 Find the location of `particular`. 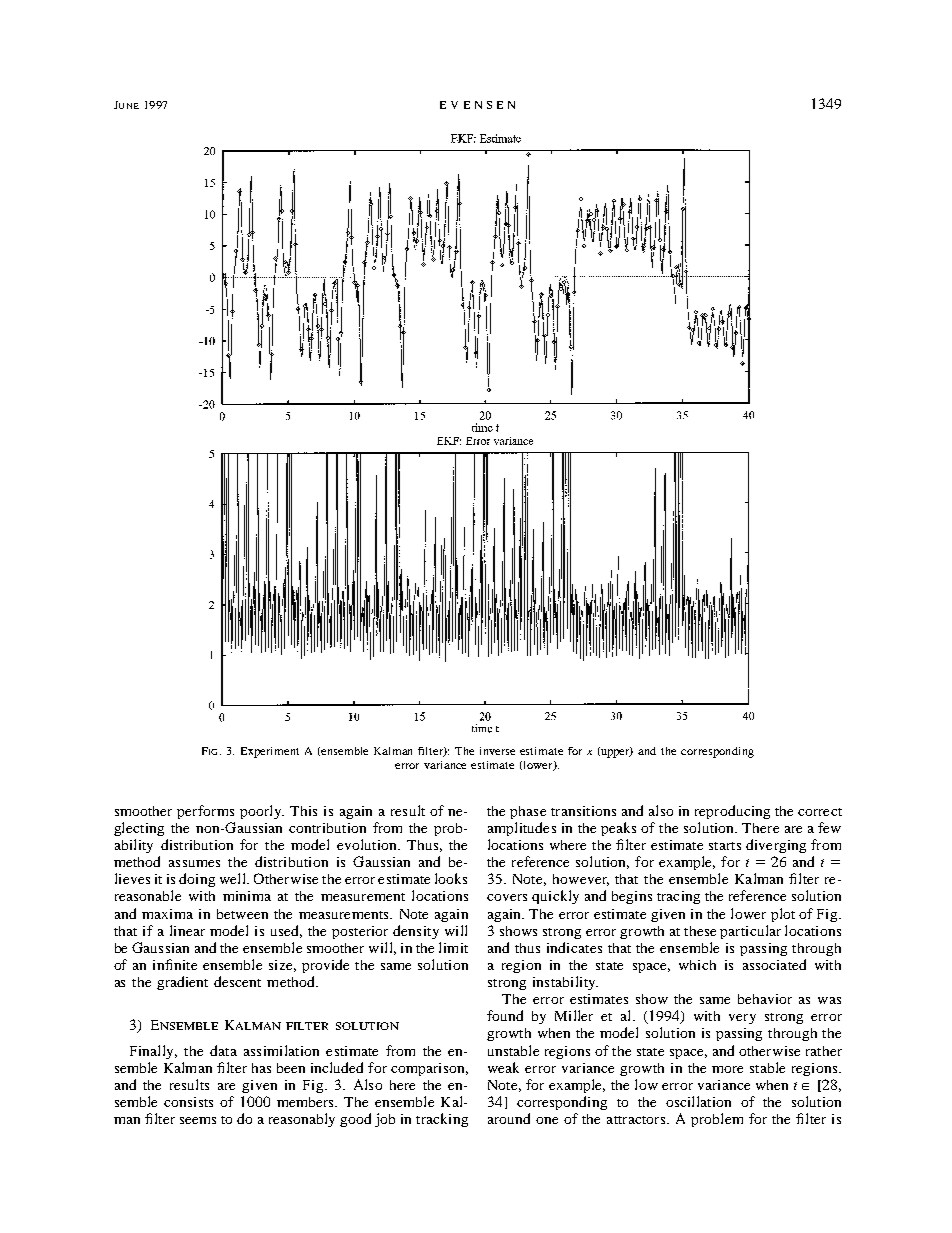

particular is located at coordinates (750, 932).
